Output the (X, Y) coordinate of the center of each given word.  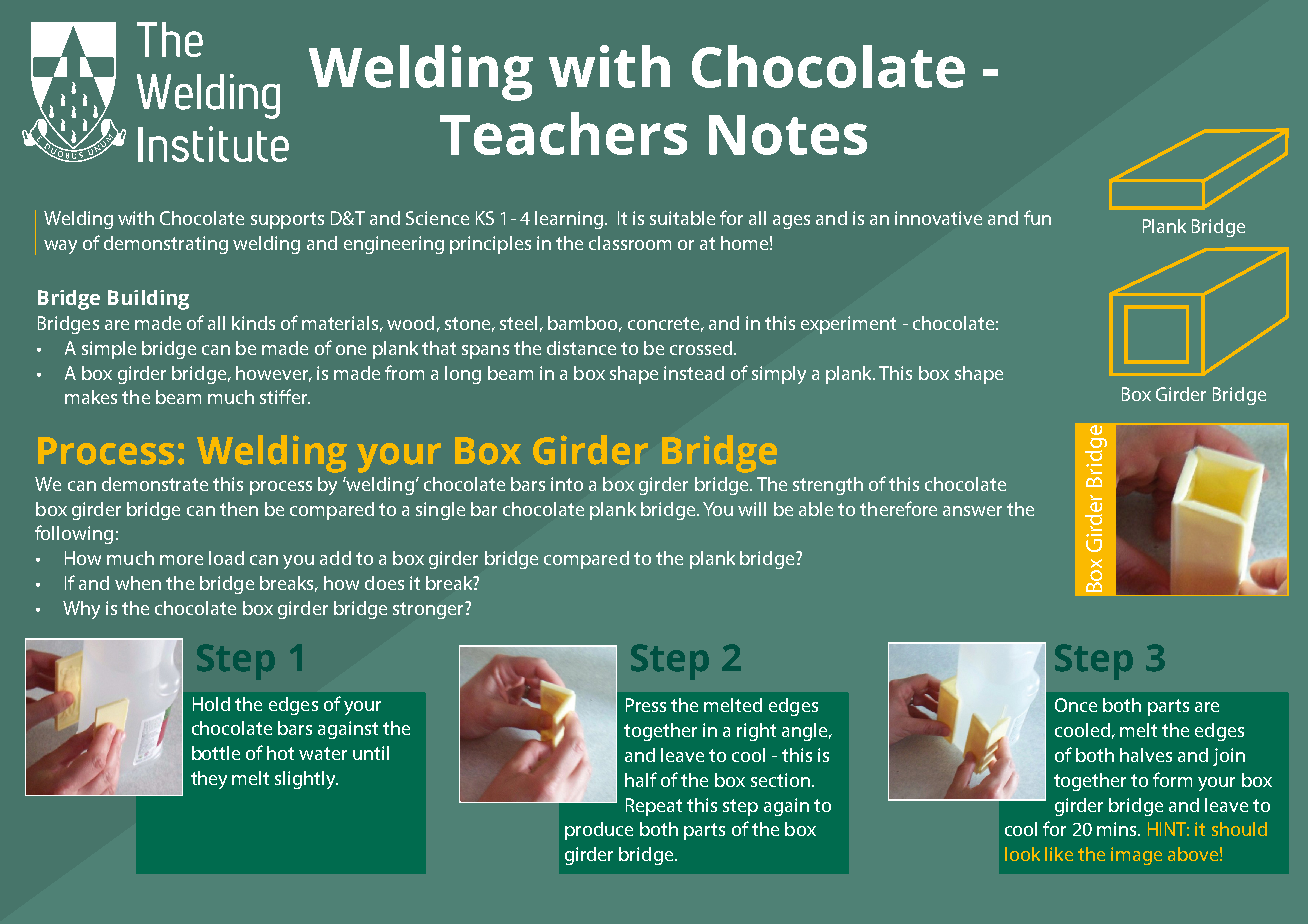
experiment (848, 325)
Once (1076, 705)
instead (694, 373)
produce (599, 831)
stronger (429, 610)
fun (1037, 217)
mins (1118, 829)
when (138, 583)
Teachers (563, 133)
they (209, 780)
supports (287, 220)
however (273, 374)
